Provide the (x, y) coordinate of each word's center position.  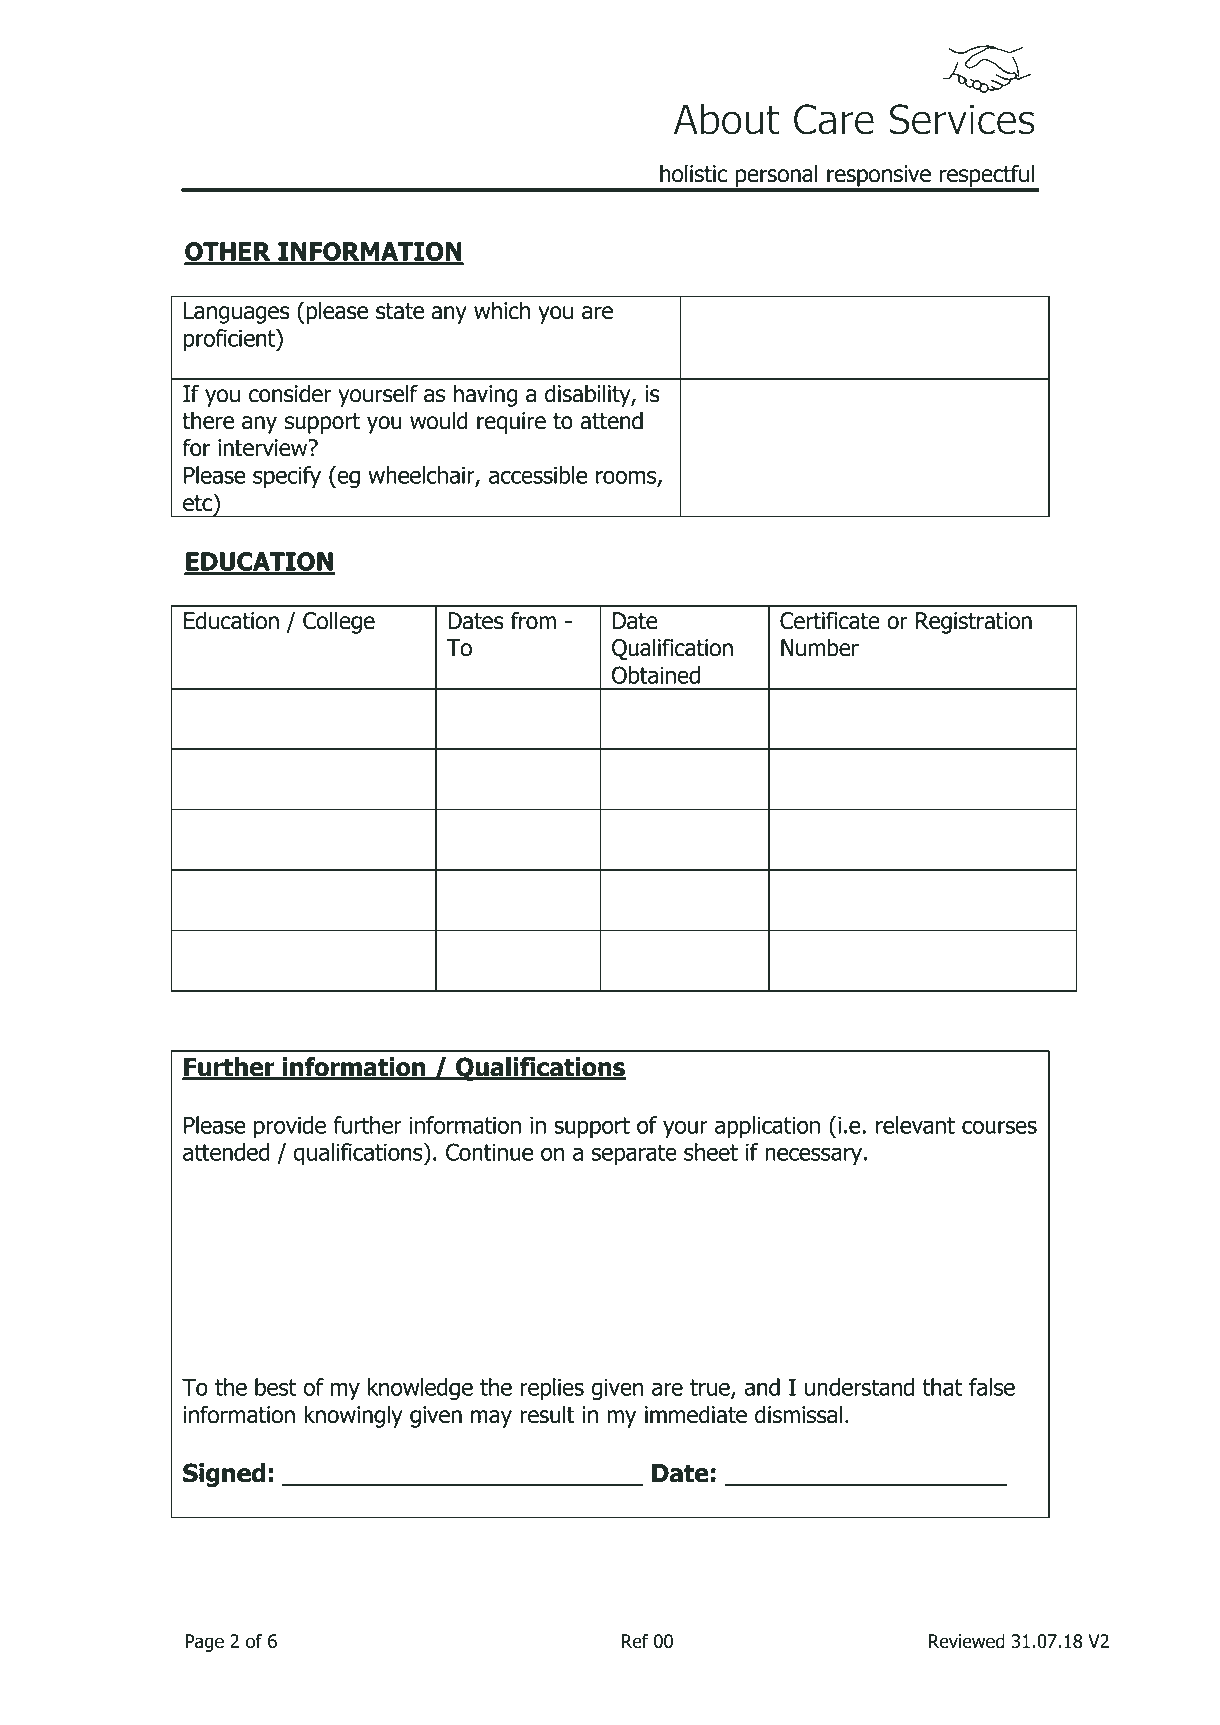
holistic (693, 173)
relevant (915, 1125)
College (339, 622)
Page (204, 1643)
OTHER (228, 253)
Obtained (656, 675)
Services (962, 119)
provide (290, 1127)
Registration (974, 623)
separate (634, 1154)
